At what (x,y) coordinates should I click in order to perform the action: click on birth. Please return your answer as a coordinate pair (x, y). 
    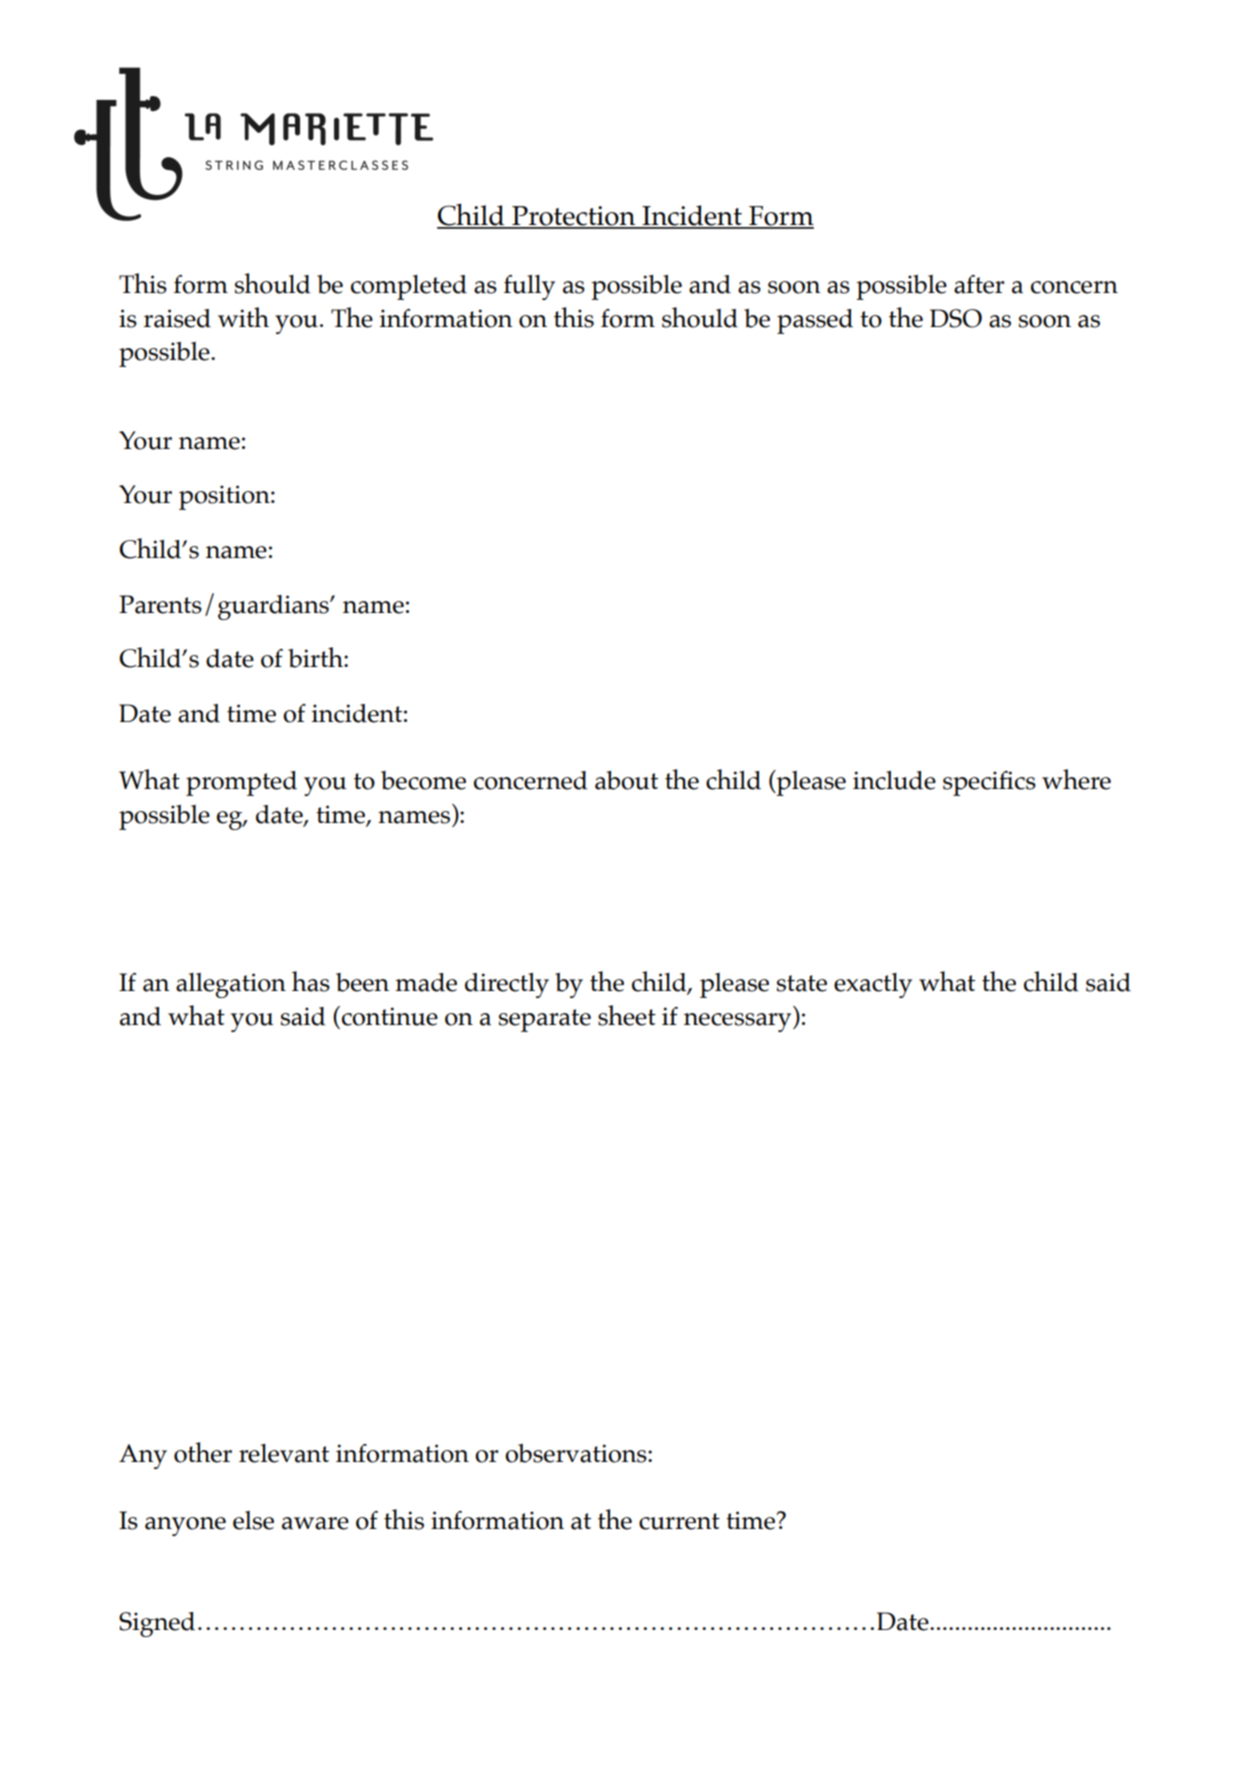
    Looking at the image, I should click on (316, 657).
